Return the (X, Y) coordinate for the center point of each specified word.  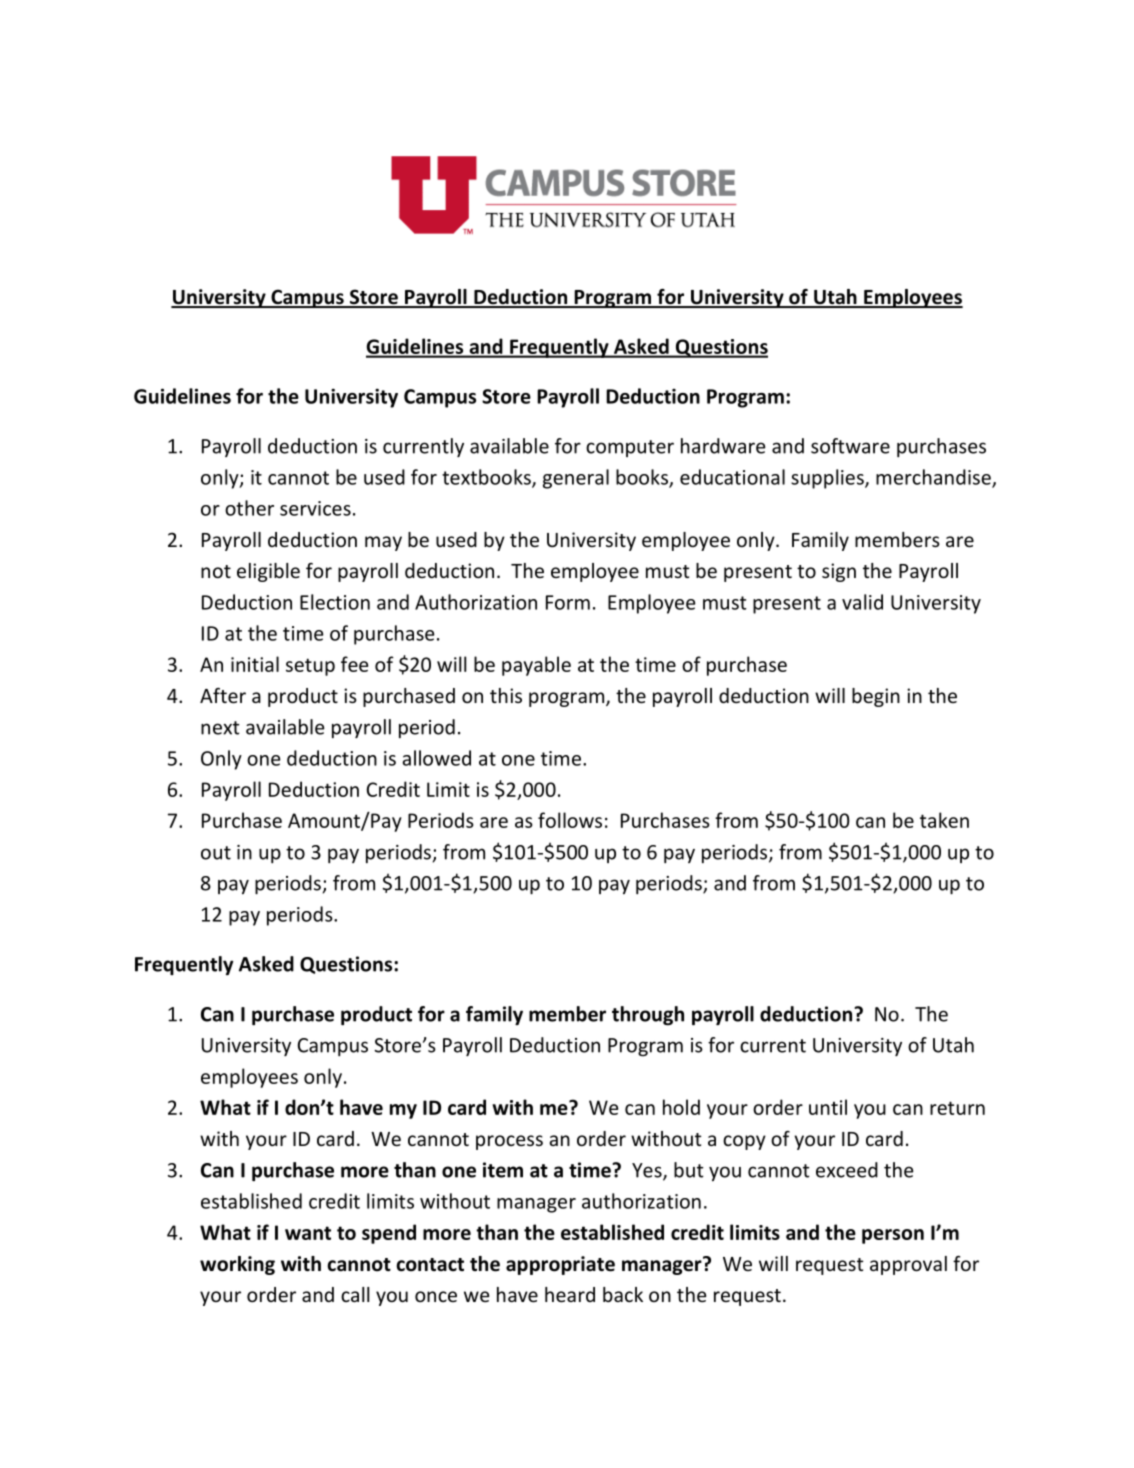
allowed (436, 758)
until (828, 1107)
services (315, 508)
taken (944, 820)
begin (876, 697)
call (355, 1294)
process (509, 1142)
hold (681, 1107)
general (576, 479)
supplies (828, 479)
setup (310, 667)
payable (536, 666)
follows (570, 820)
